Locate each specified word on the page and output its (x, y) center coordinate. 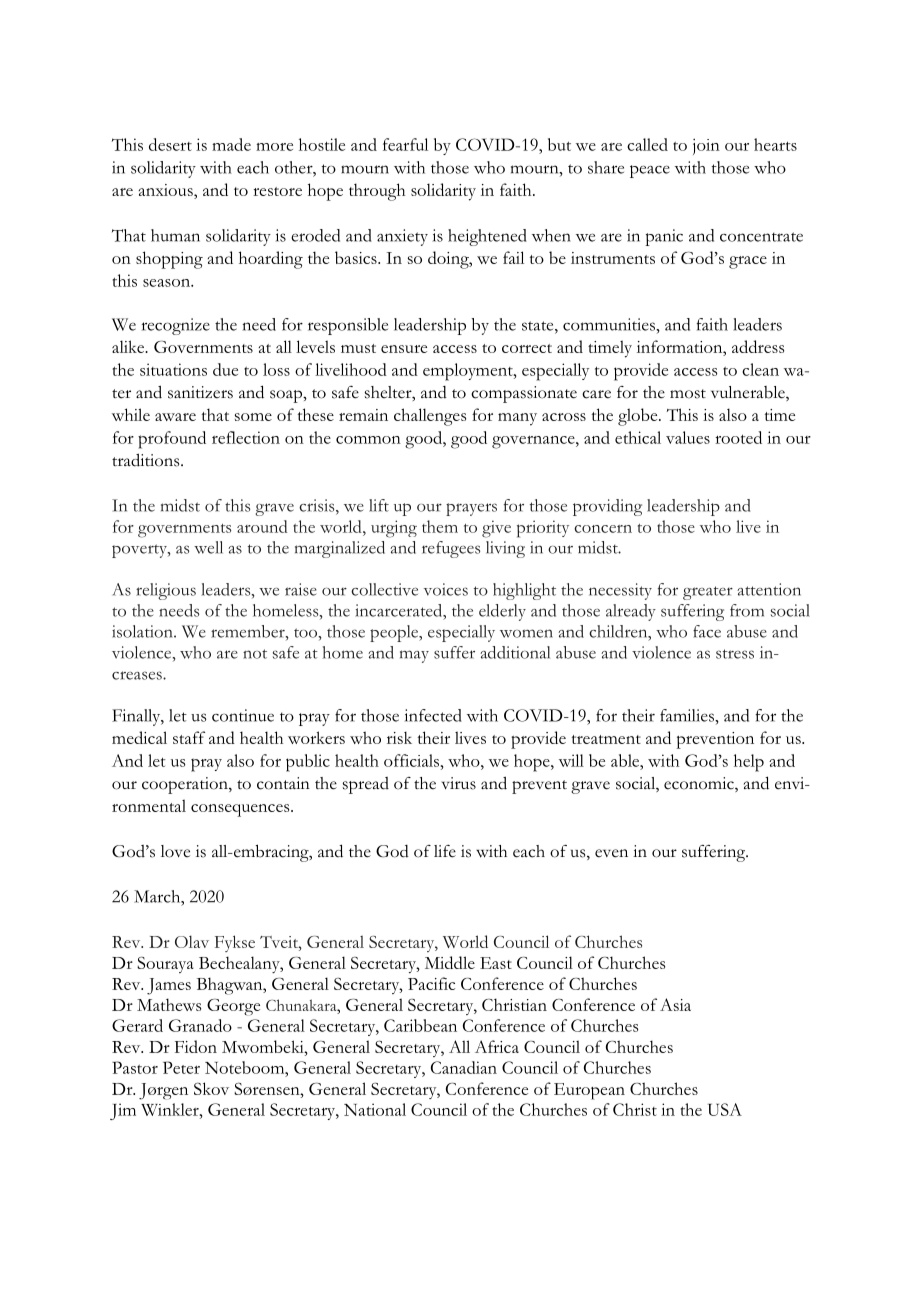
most (688, 394)
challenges (430, 417)
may (414, 656)
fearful (405, 144)
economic (700, 784)
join (706, 147)
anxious (167, 191)
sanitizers (200, 392)
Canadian (464, 1067)
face (707, 631)
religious (166, 591)
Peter (181, 1067)
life (445, 851)
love (175, 851)
